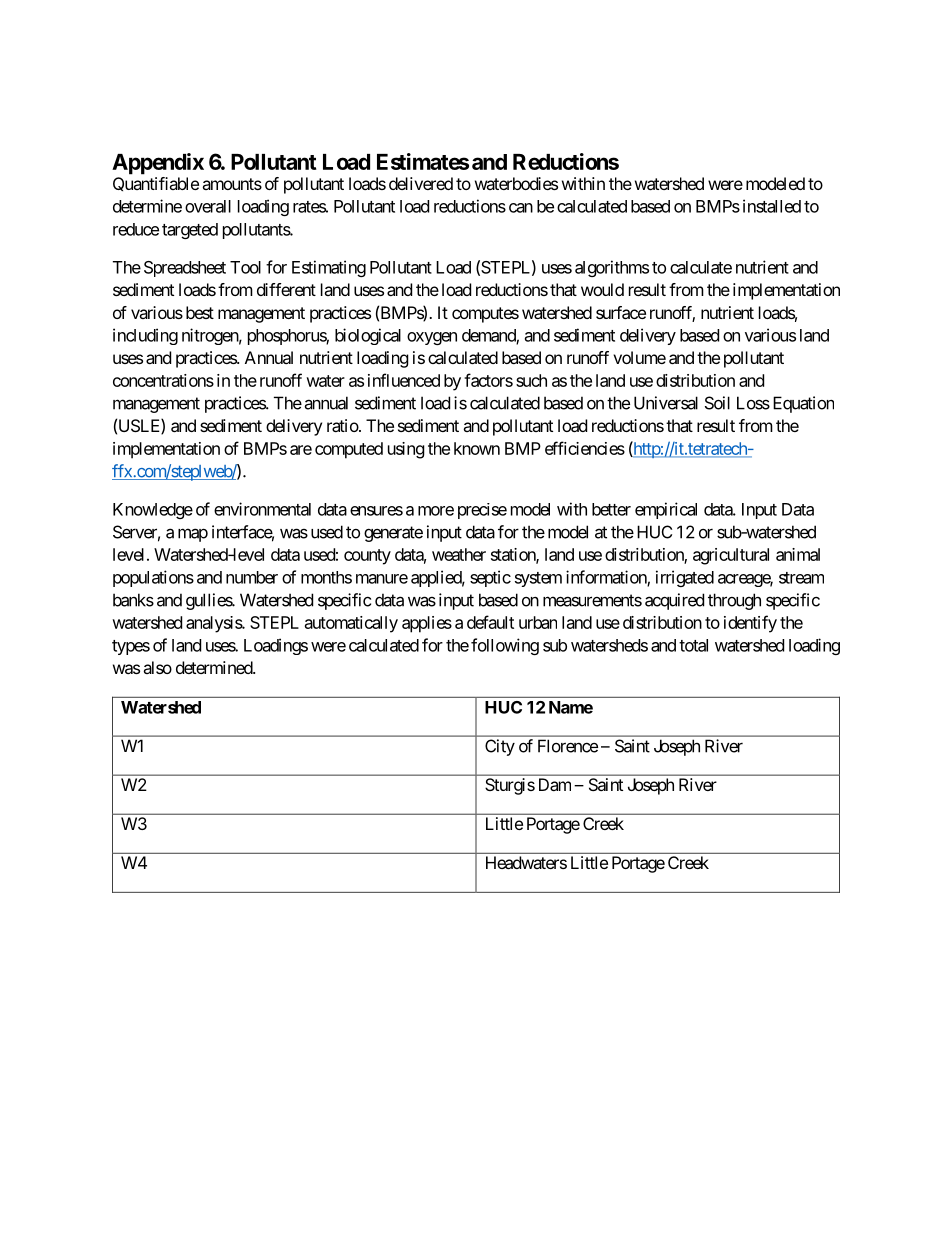  What do you see at coordinates (477, 448) in the image?
I see `known` at bounding box center [477, 448].
